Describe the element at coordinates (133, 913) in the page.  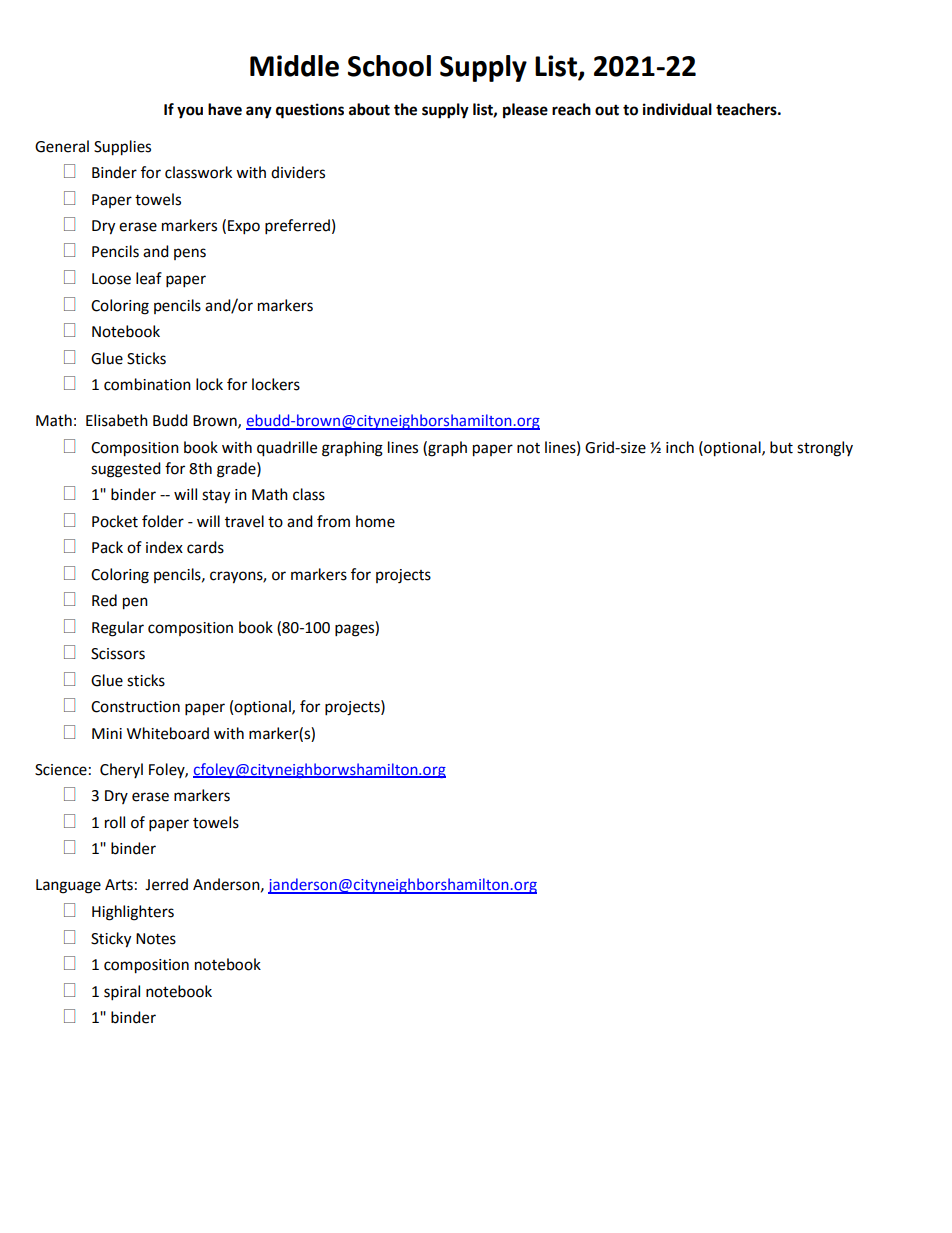
I see `Highlighters` at that location.
